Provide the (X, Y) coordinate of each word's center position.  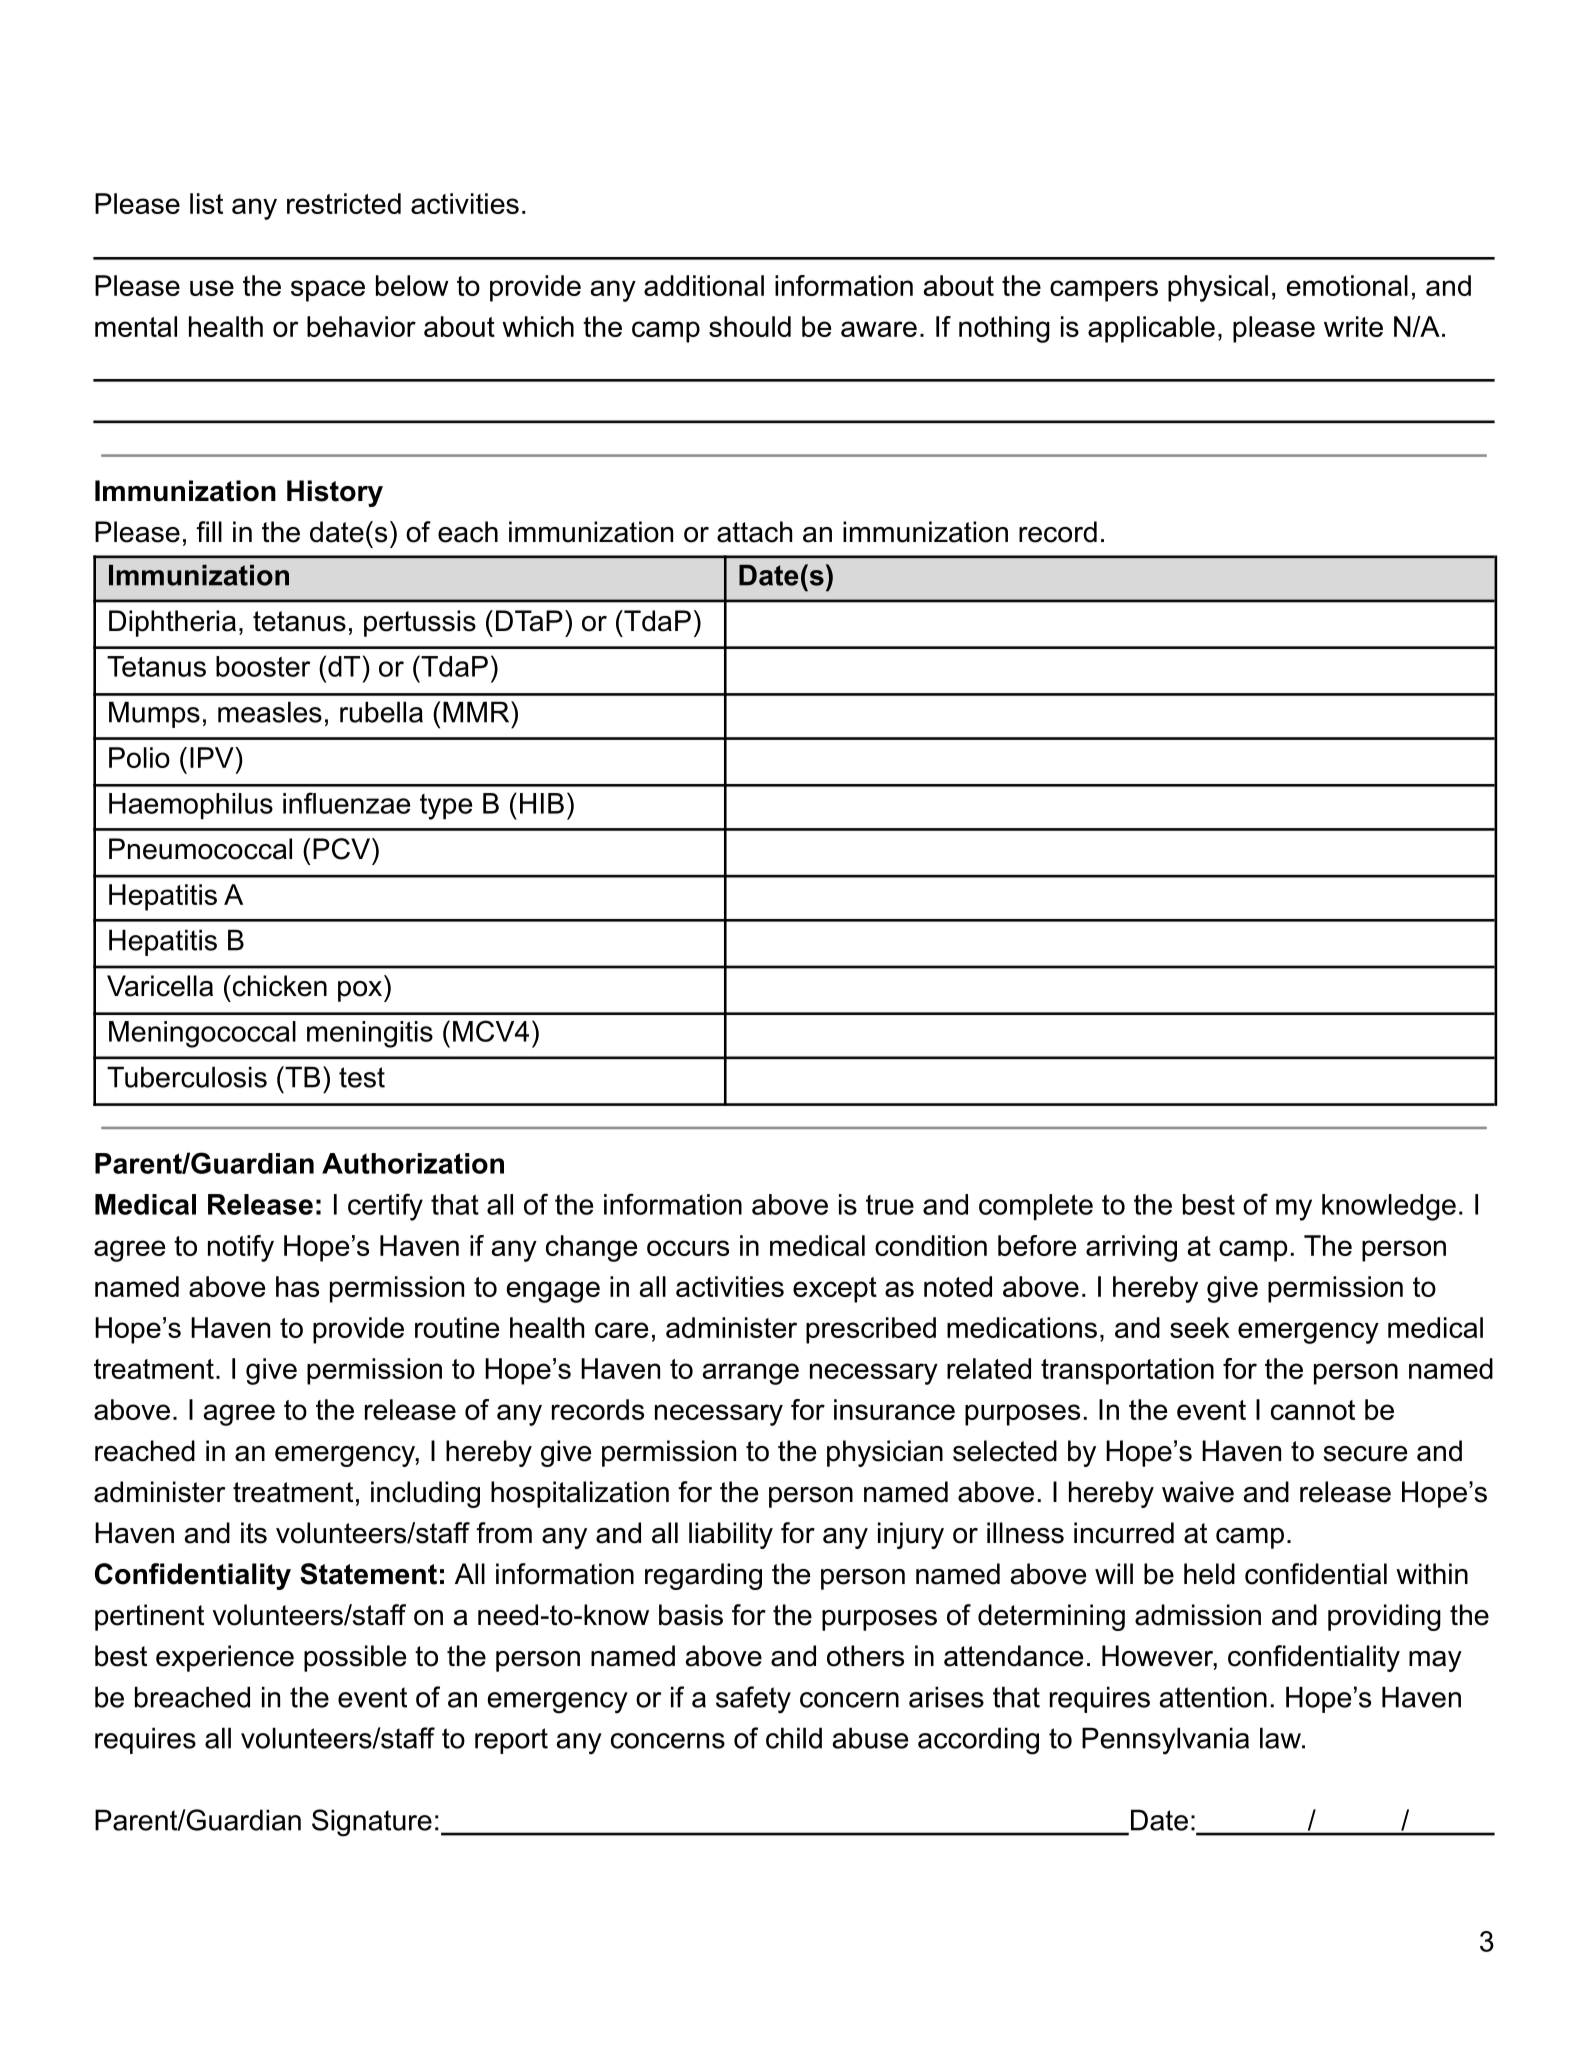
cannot (1313, 1410)
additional (704, 285)
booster (263, 666)
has (297, 1286)
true (890, 1205)
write (1353, 326)
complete (1036, 1207)
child (794, 1738)
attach (754, 532)
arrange (751, 1374)
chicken (278, 986)
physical (1218, 288)
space (328, 291)
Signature (372, 1823)
